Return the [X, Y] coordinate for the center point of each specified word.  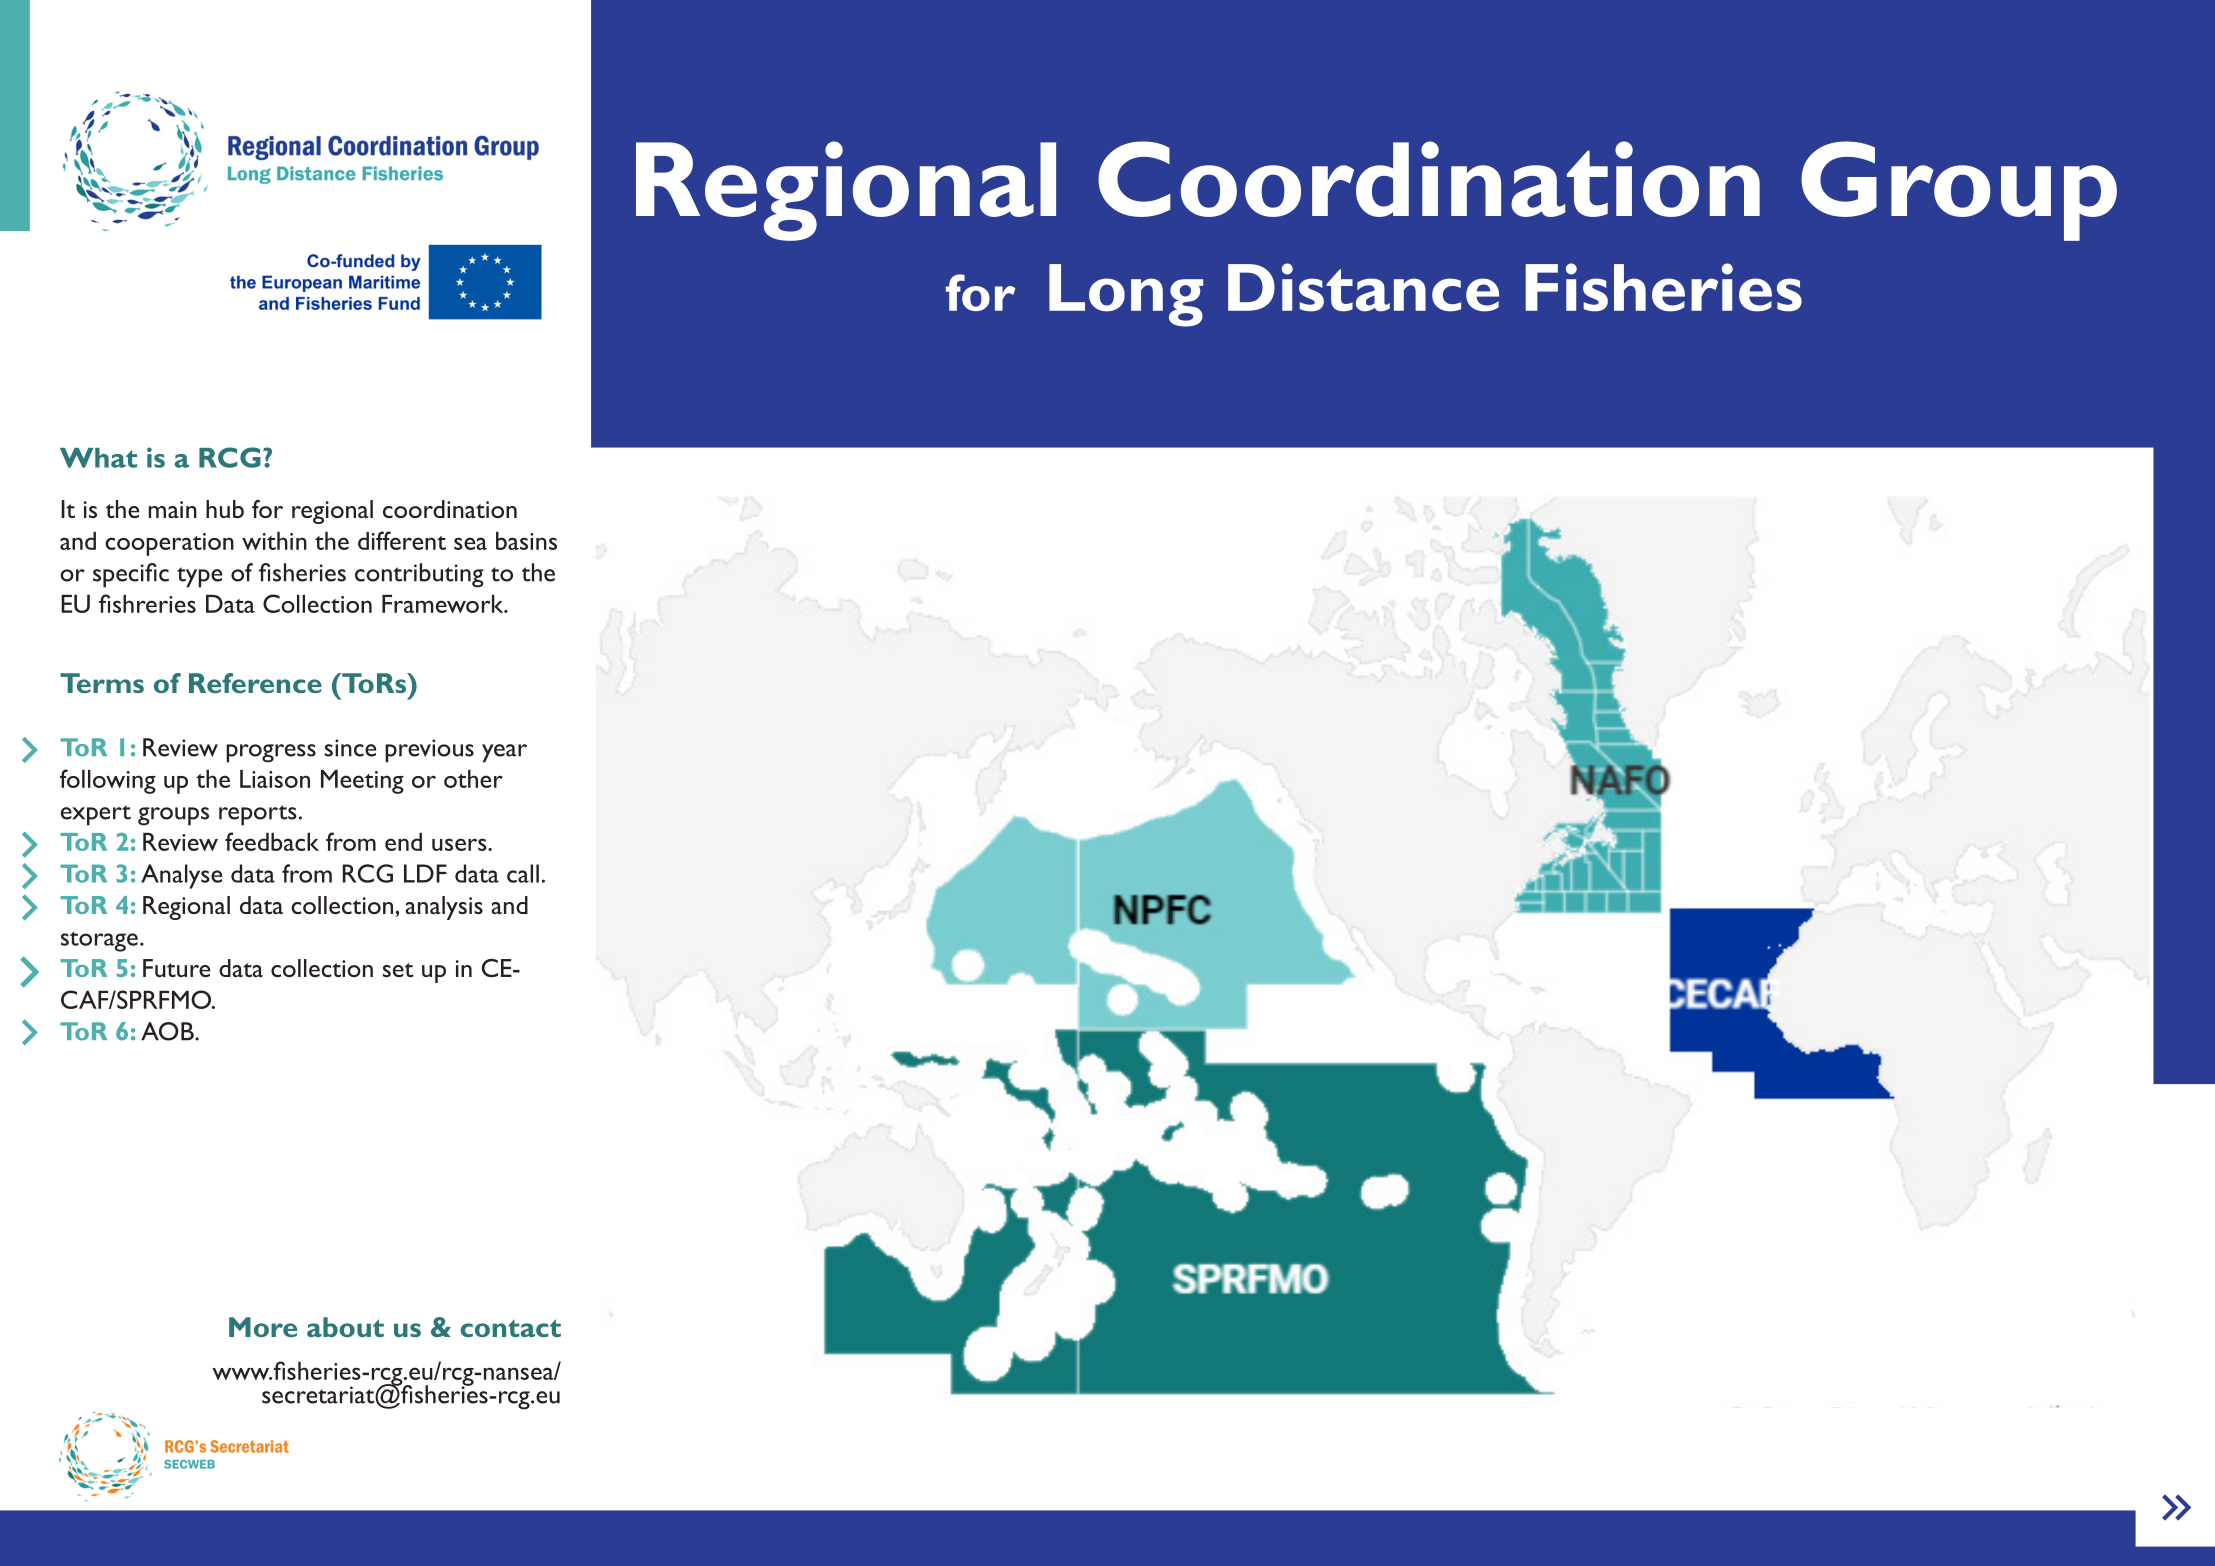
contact [510, 1328]
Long [1126, 295]
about [345, 1327]
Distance [1363, 287]
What [98, 458]
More [263, 1327]
